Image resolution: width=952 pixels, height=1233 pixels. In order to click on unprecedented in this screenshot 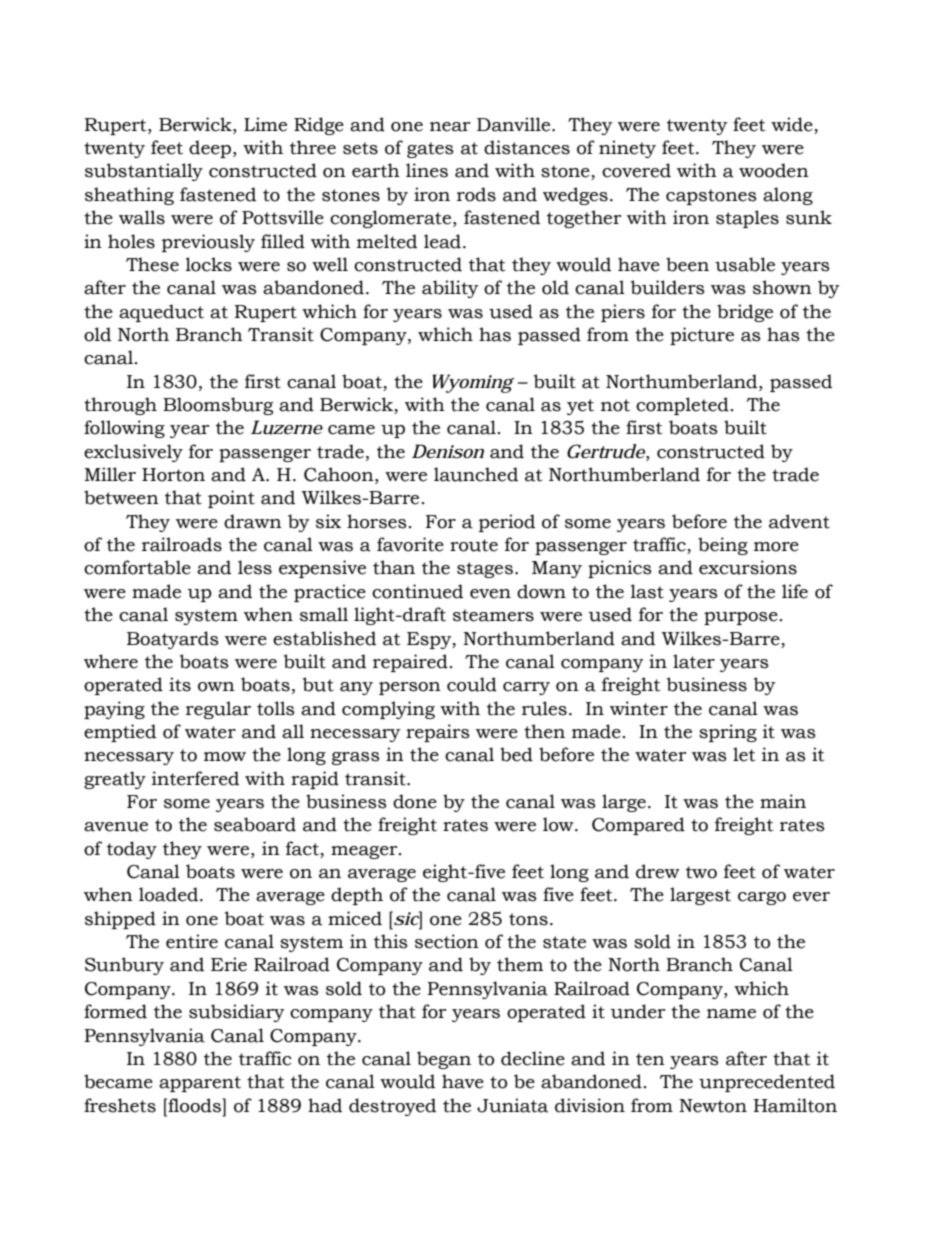, I will do `click(767, 1083)`.
